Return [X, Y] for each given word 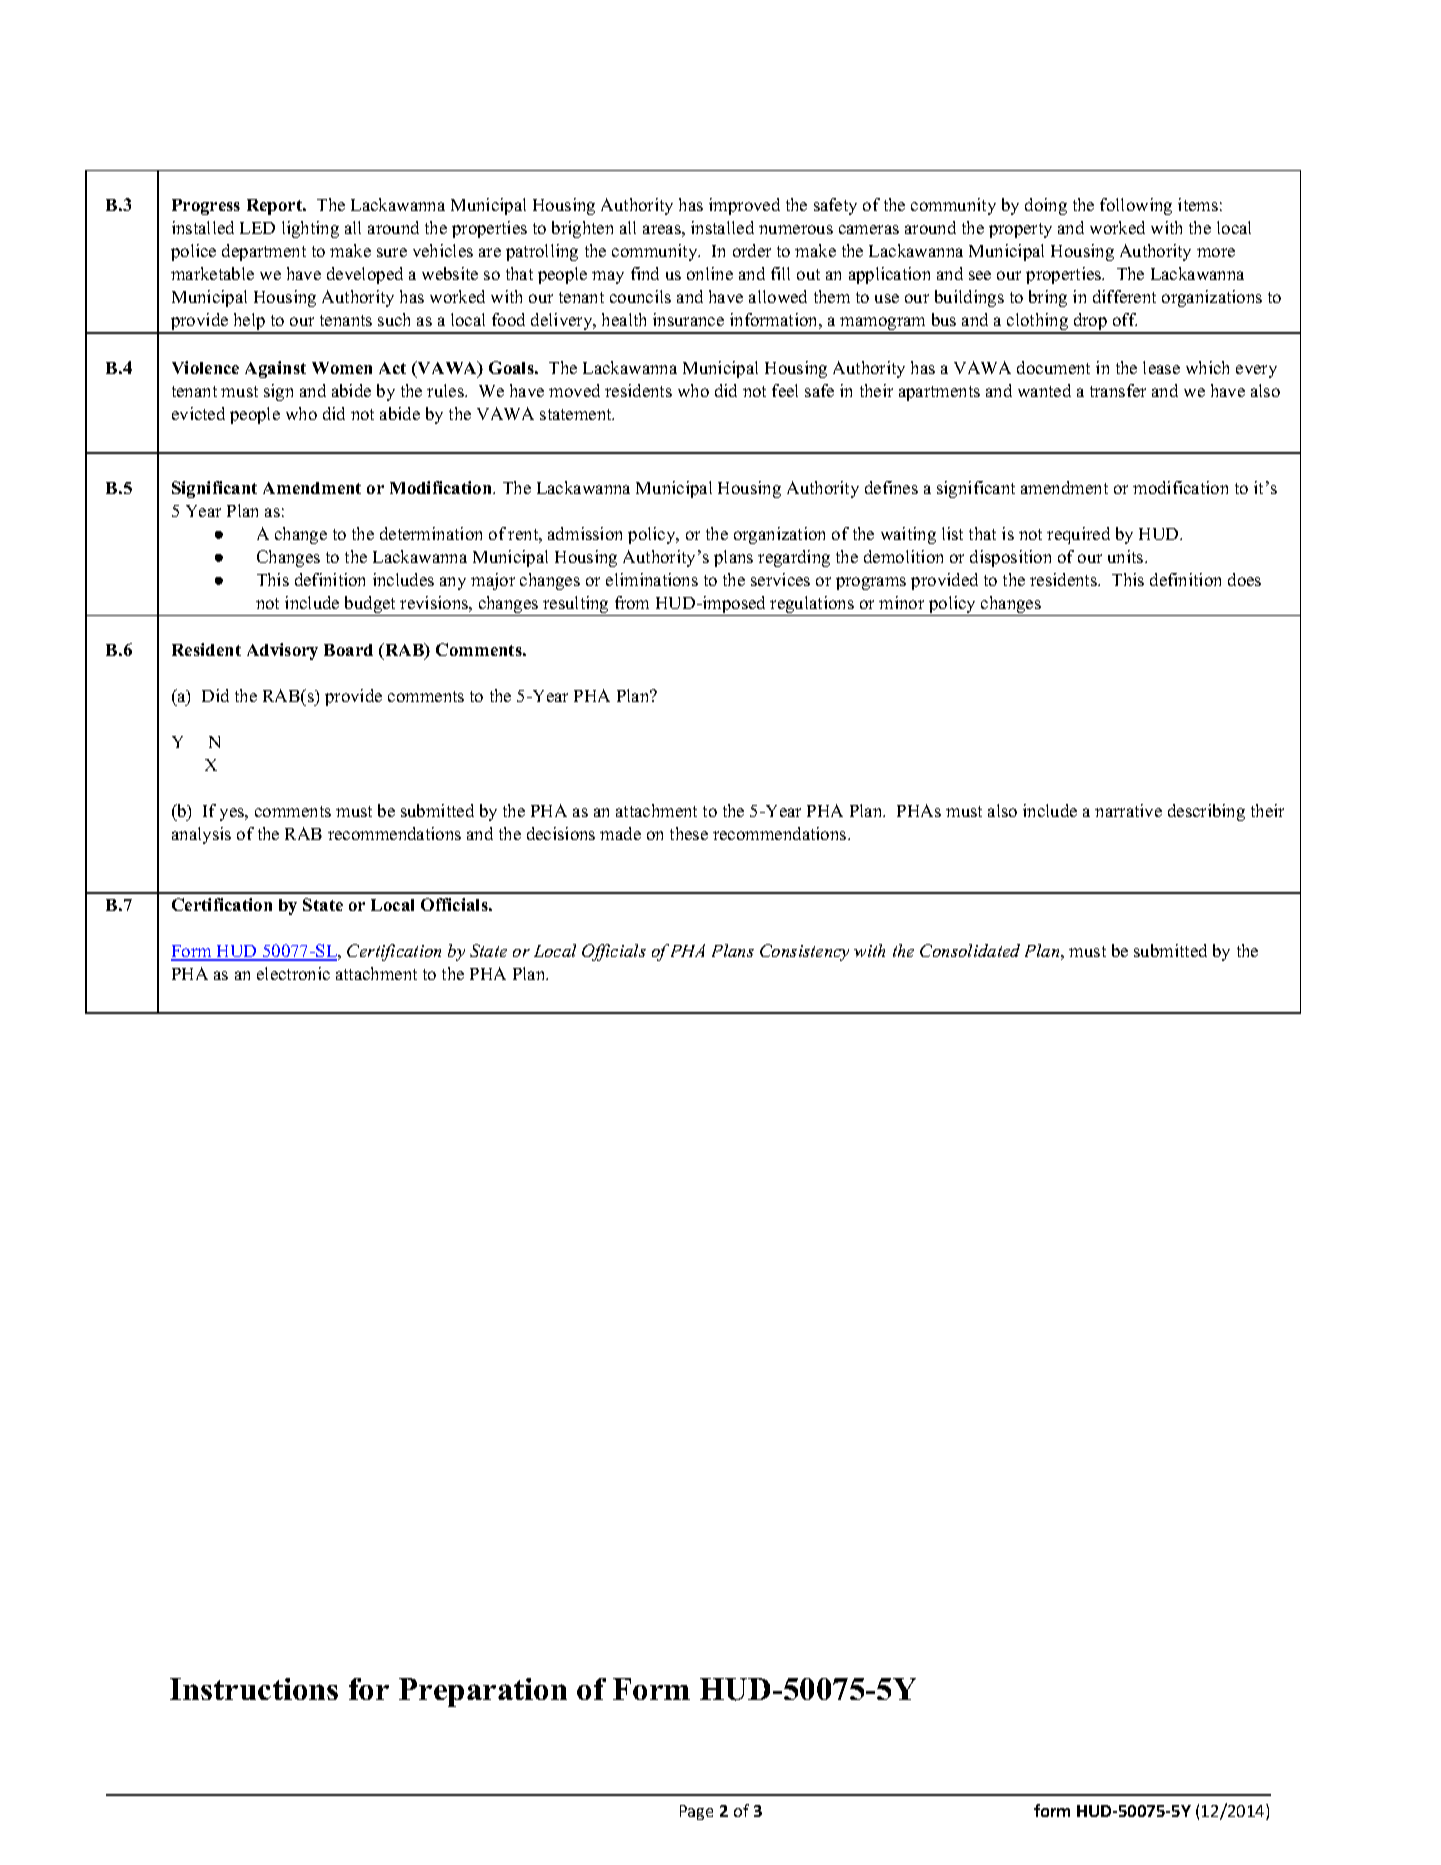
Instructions [254, 1689]
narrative [1128, 810]
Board [348, 650]
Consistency [804, 952]
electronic [293, 973]
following [1136, 206]
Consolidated [970, 950]
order [752, 250]
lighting [310, 229]
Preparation [483, 1692]
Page [696, 1812]
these [689, 833]
